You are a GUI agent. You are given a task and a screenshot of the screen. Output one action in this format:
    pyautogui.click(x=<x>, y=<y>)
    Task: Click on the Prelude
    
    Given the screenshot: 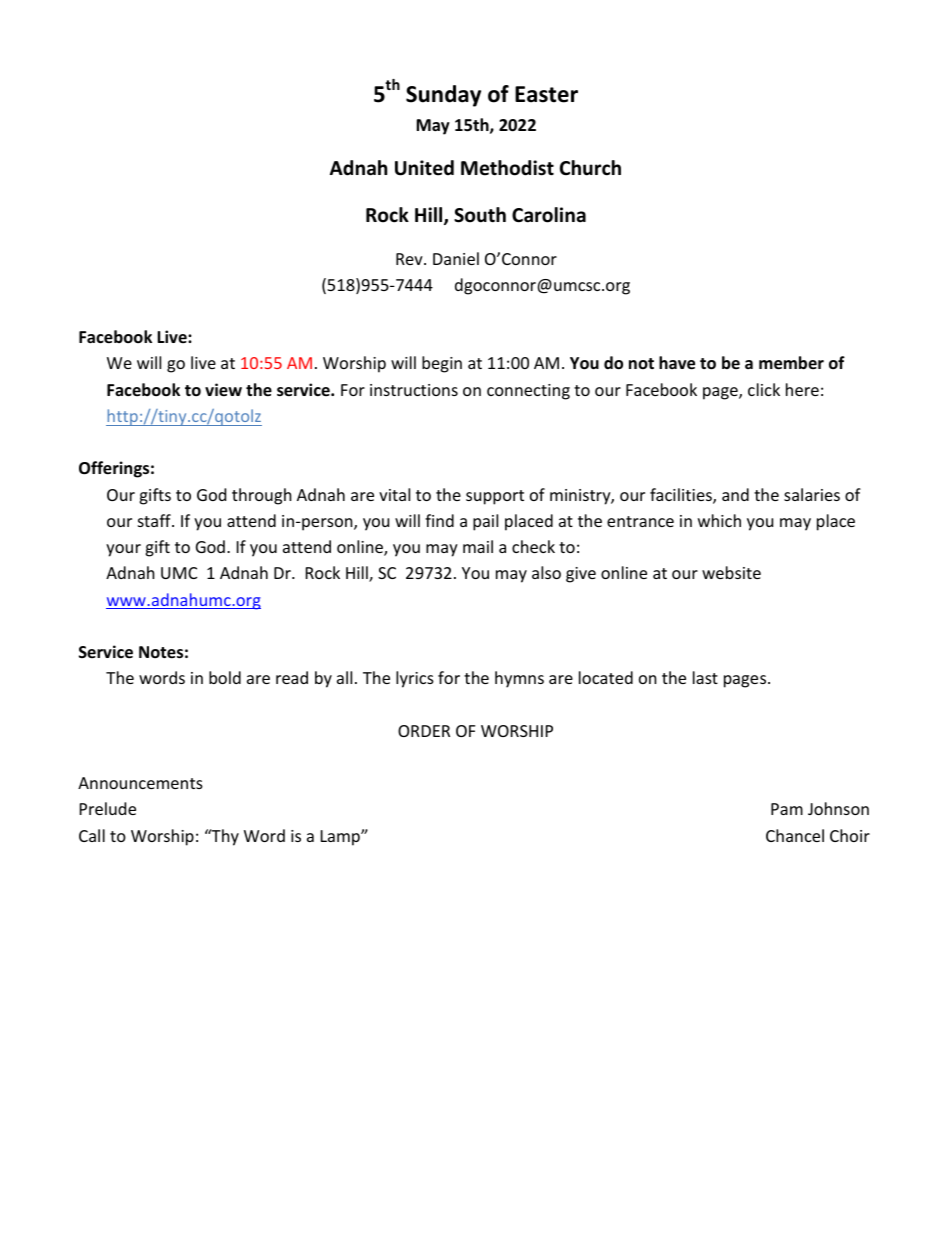 What is the action you would take?
    pyautogui.click(x=108, y=808)
